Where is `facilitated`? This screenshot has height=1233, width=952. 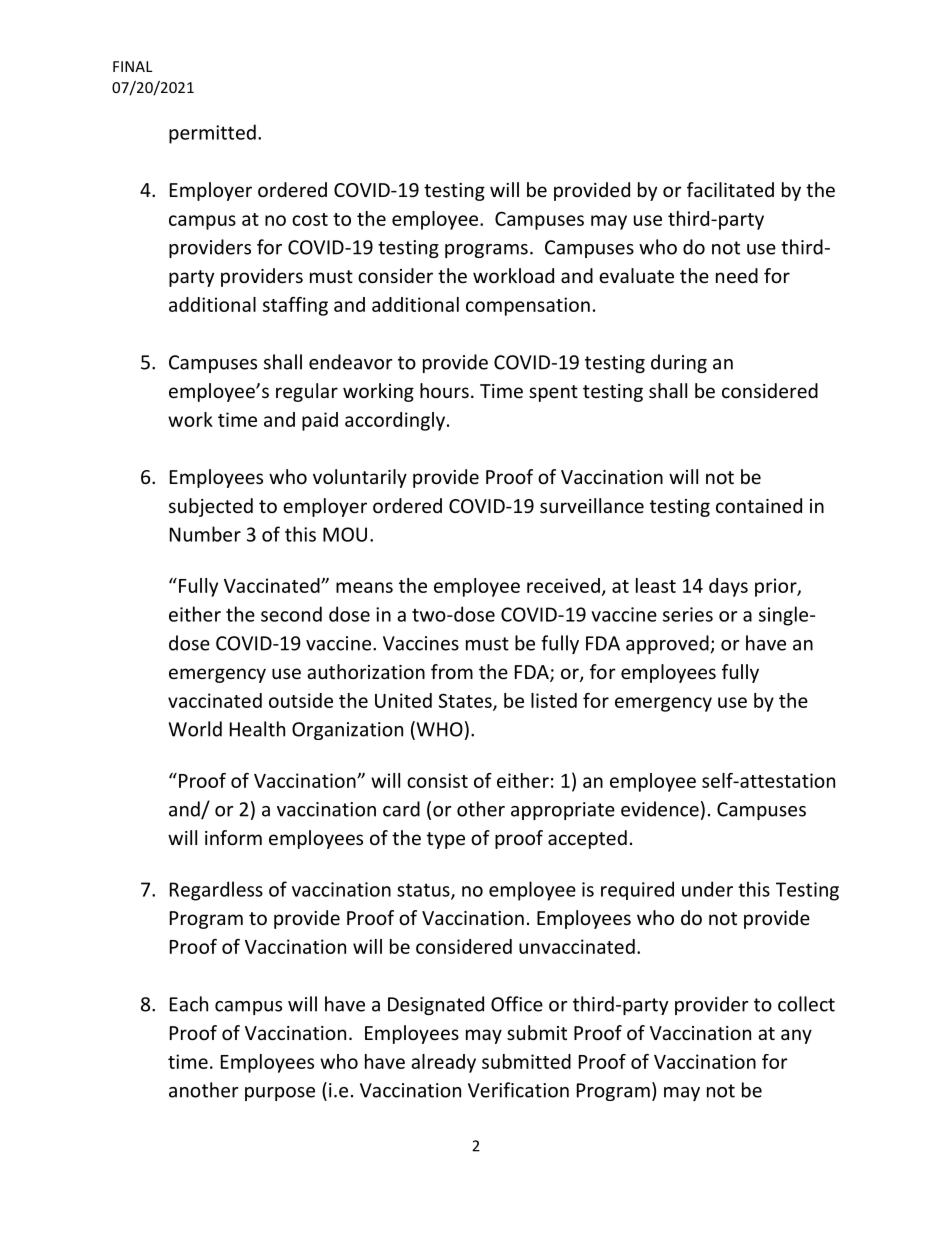
facilitated is located at coordinates (730, 189).
